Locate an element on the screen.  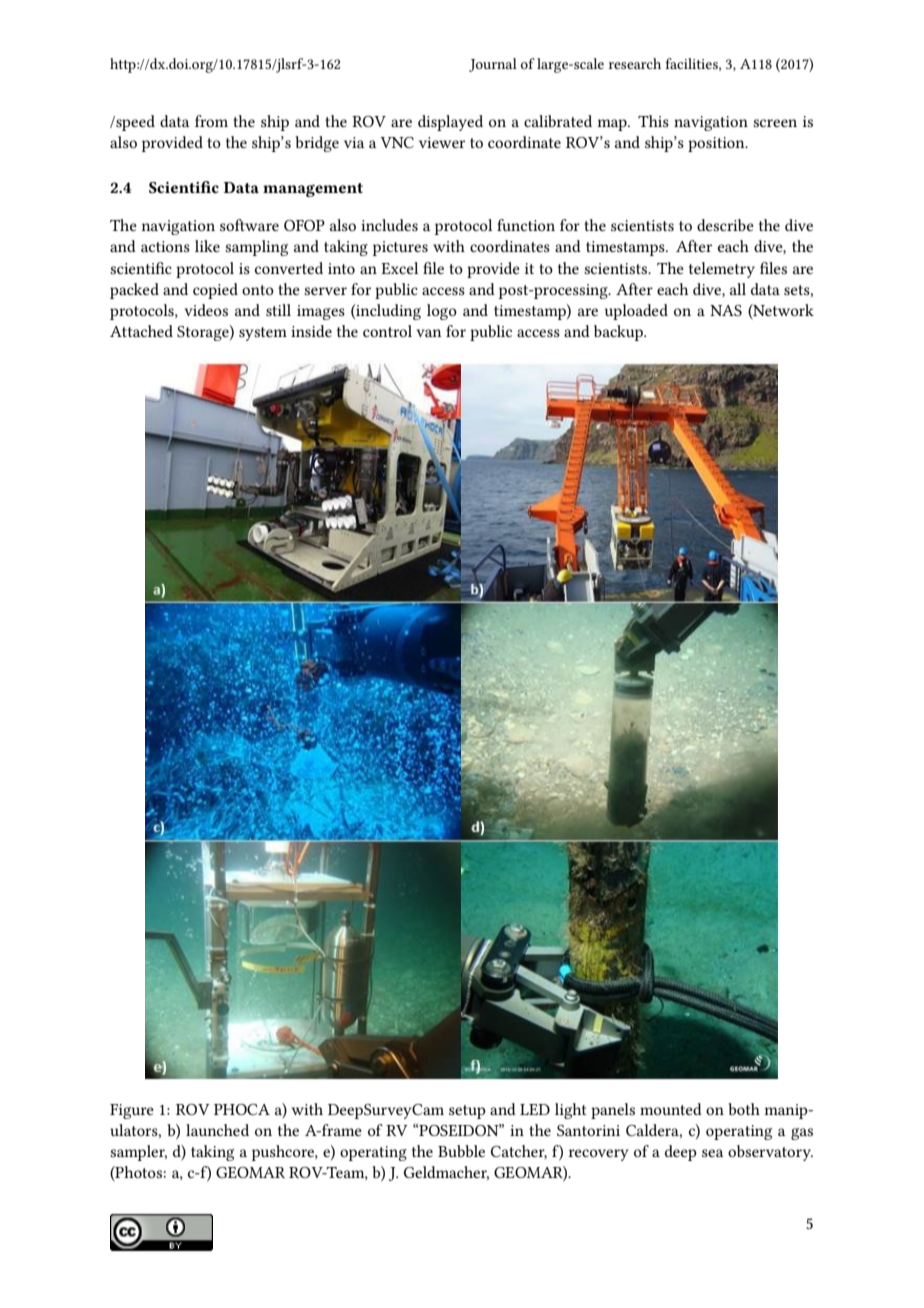
from is located at coordinates (211, 121).
